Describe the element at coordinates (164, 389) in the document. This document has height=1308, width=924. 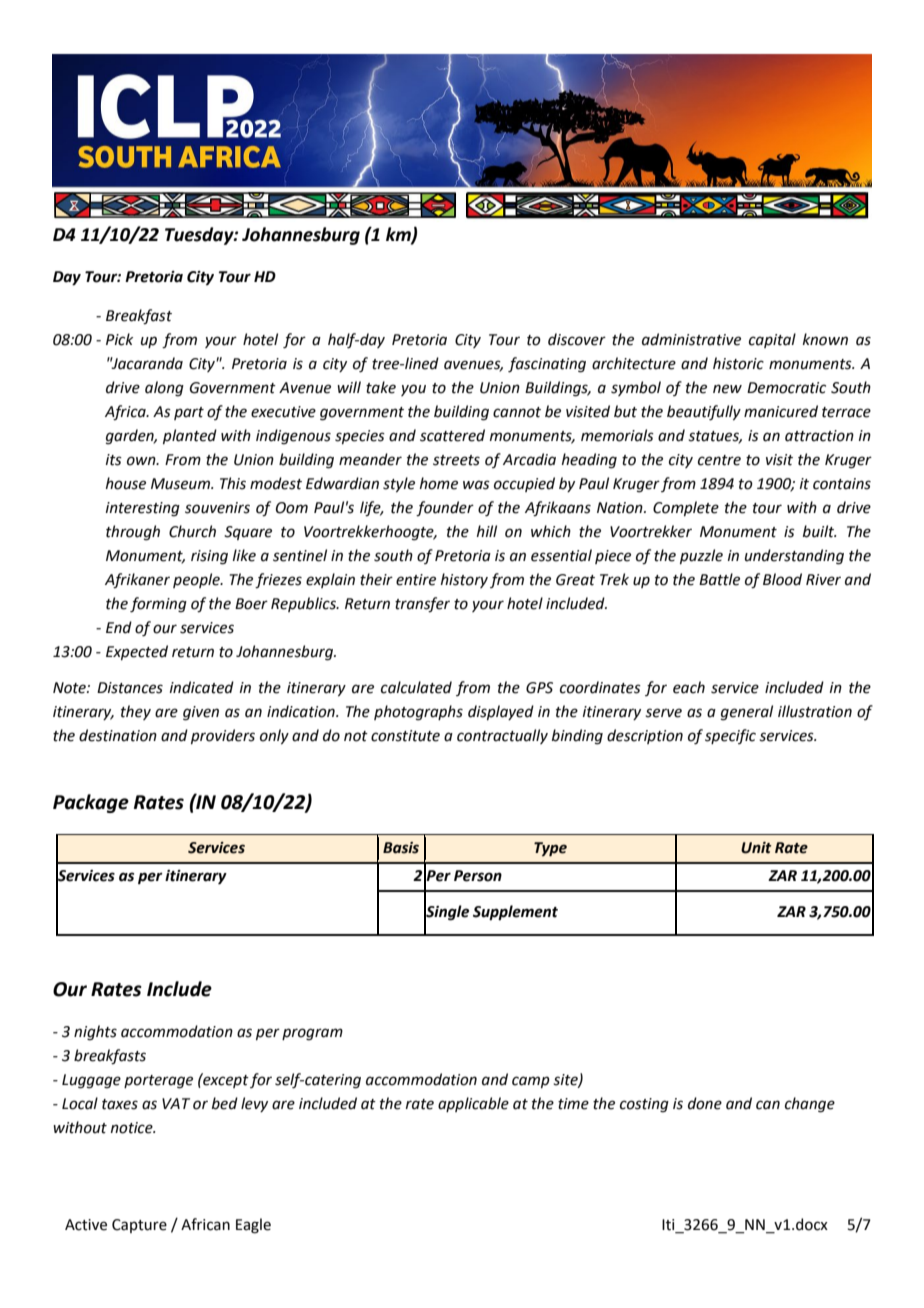
I see `along` at that location.
